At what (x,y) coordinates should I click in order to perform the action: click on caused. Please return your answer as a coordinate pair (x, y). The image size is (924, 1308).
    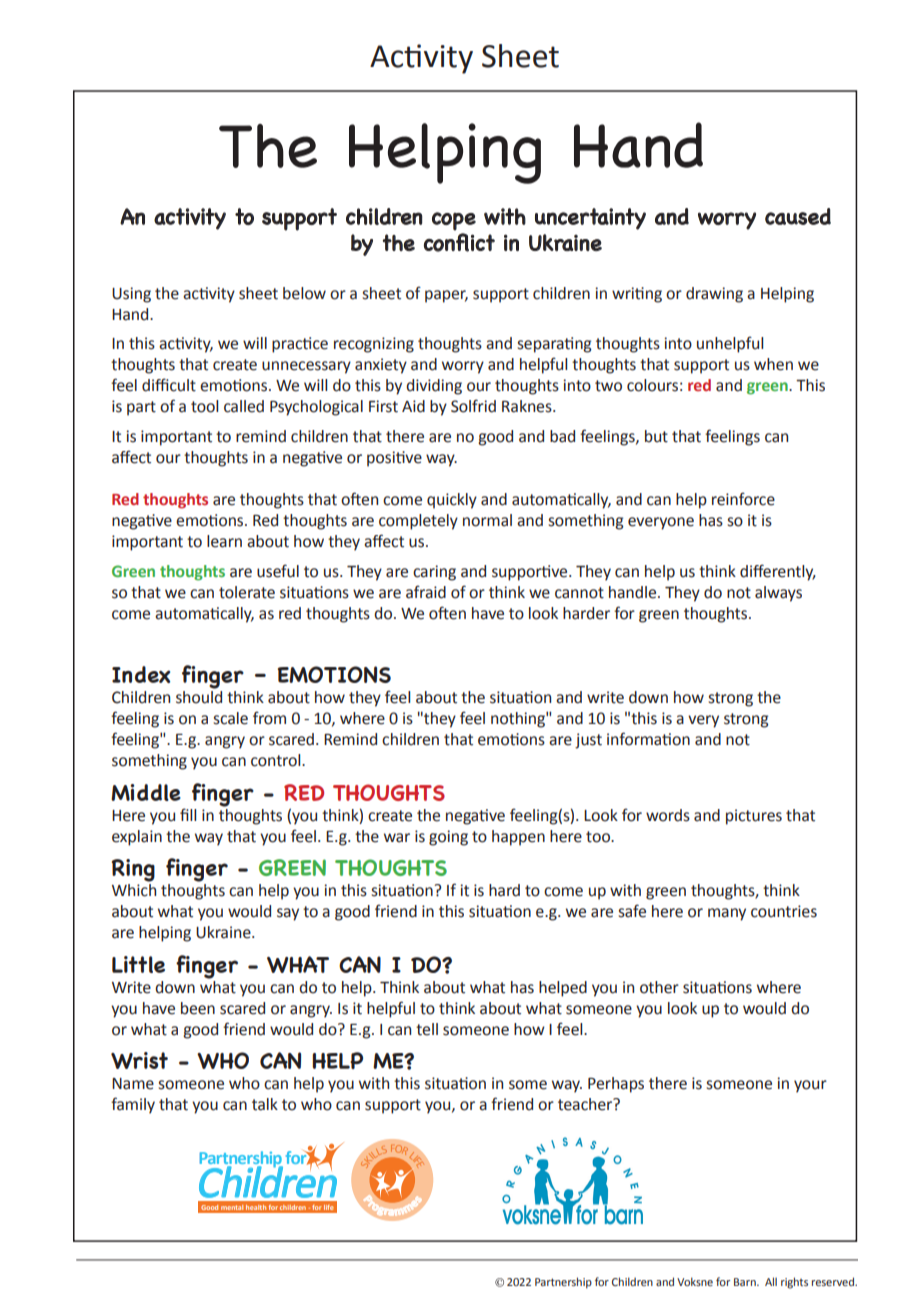
    Looking at the image, I should click on (798, 216).
